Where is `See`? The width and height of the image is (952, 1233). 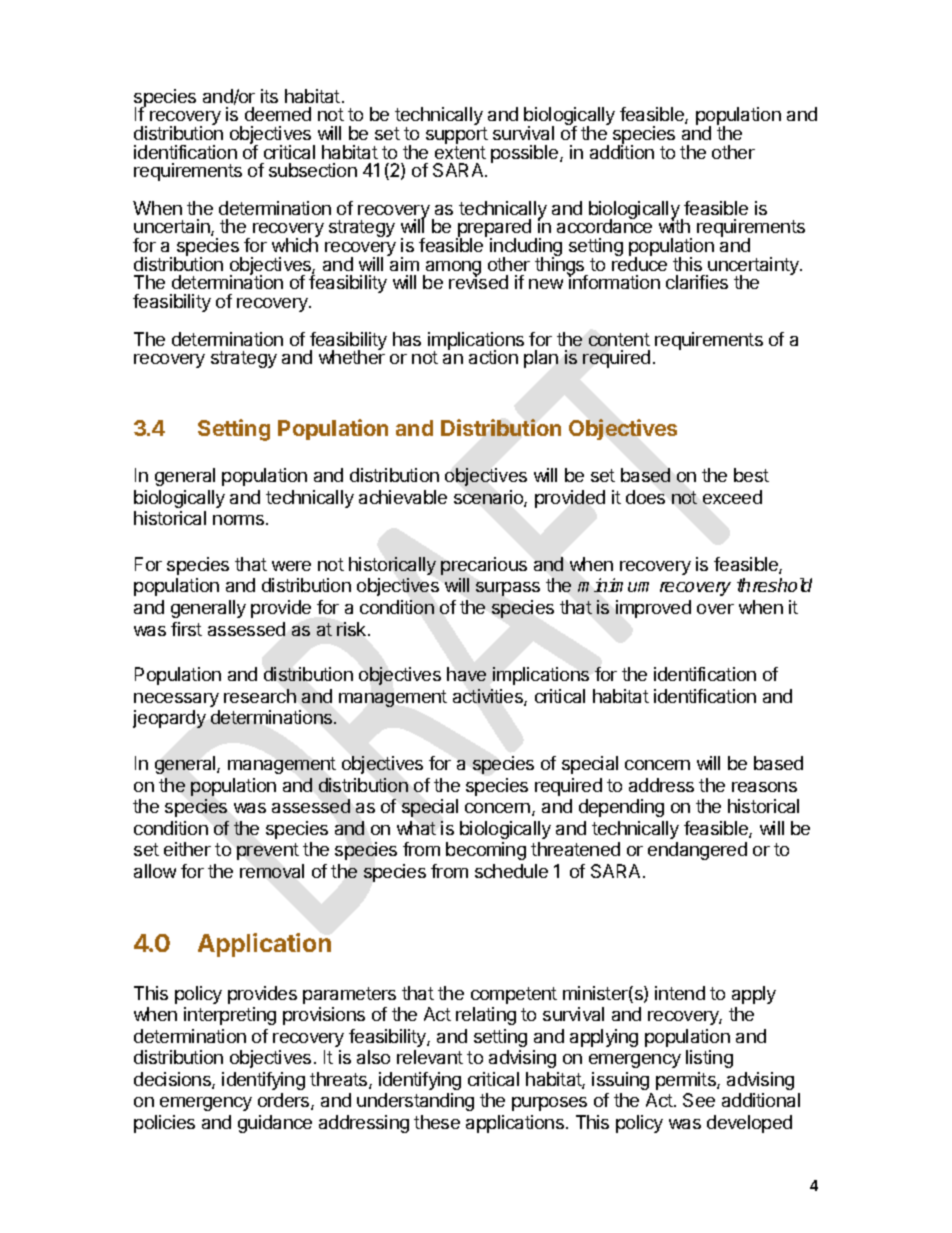 See is located at coordinates (699, 1100).
